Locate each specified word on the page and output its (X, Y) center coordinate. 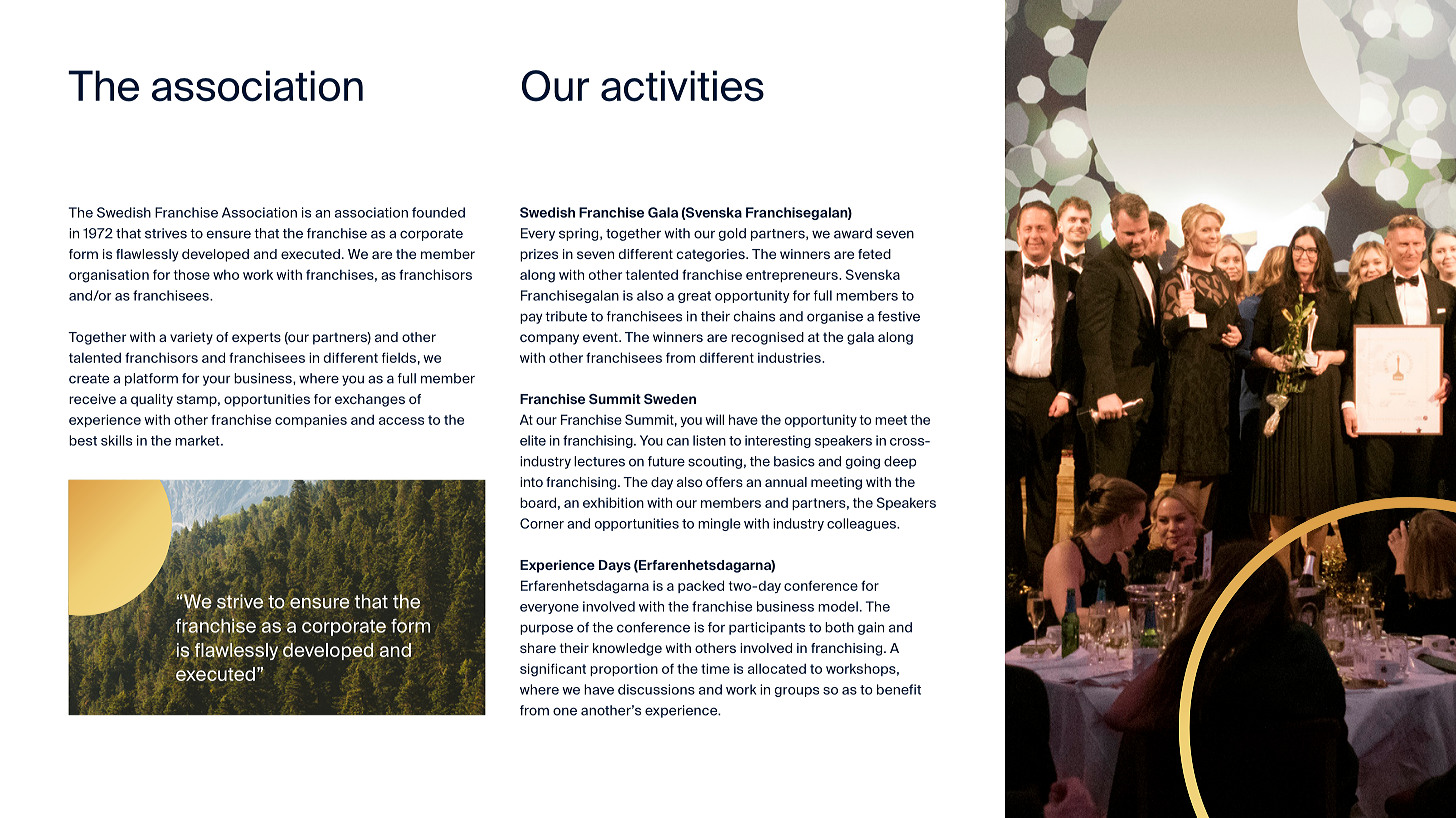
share (538, 648)
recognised (767, 338)
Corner (542, 523)
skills (116, 440)
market (198, 440)
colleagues (862, 524)
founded (438, 212)
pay (531, 318)
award (853, 233)
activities (682, 86)
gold (732, 234)
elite (533, 440)
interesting (778, 441)
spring (580, 234)
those (191, 274)
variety (191, 338)
